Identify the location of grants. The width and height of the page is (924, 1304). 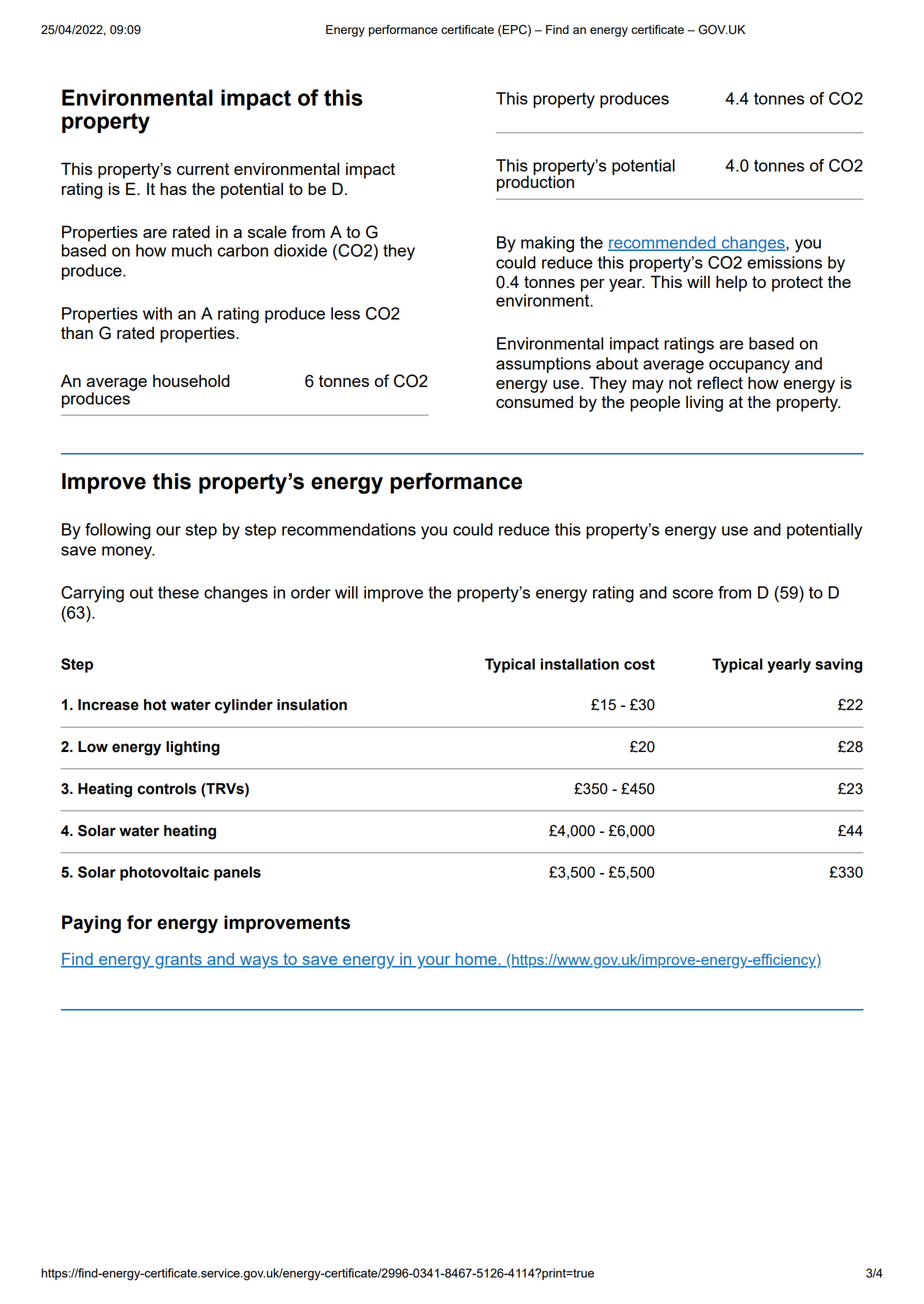
(178, 961).
